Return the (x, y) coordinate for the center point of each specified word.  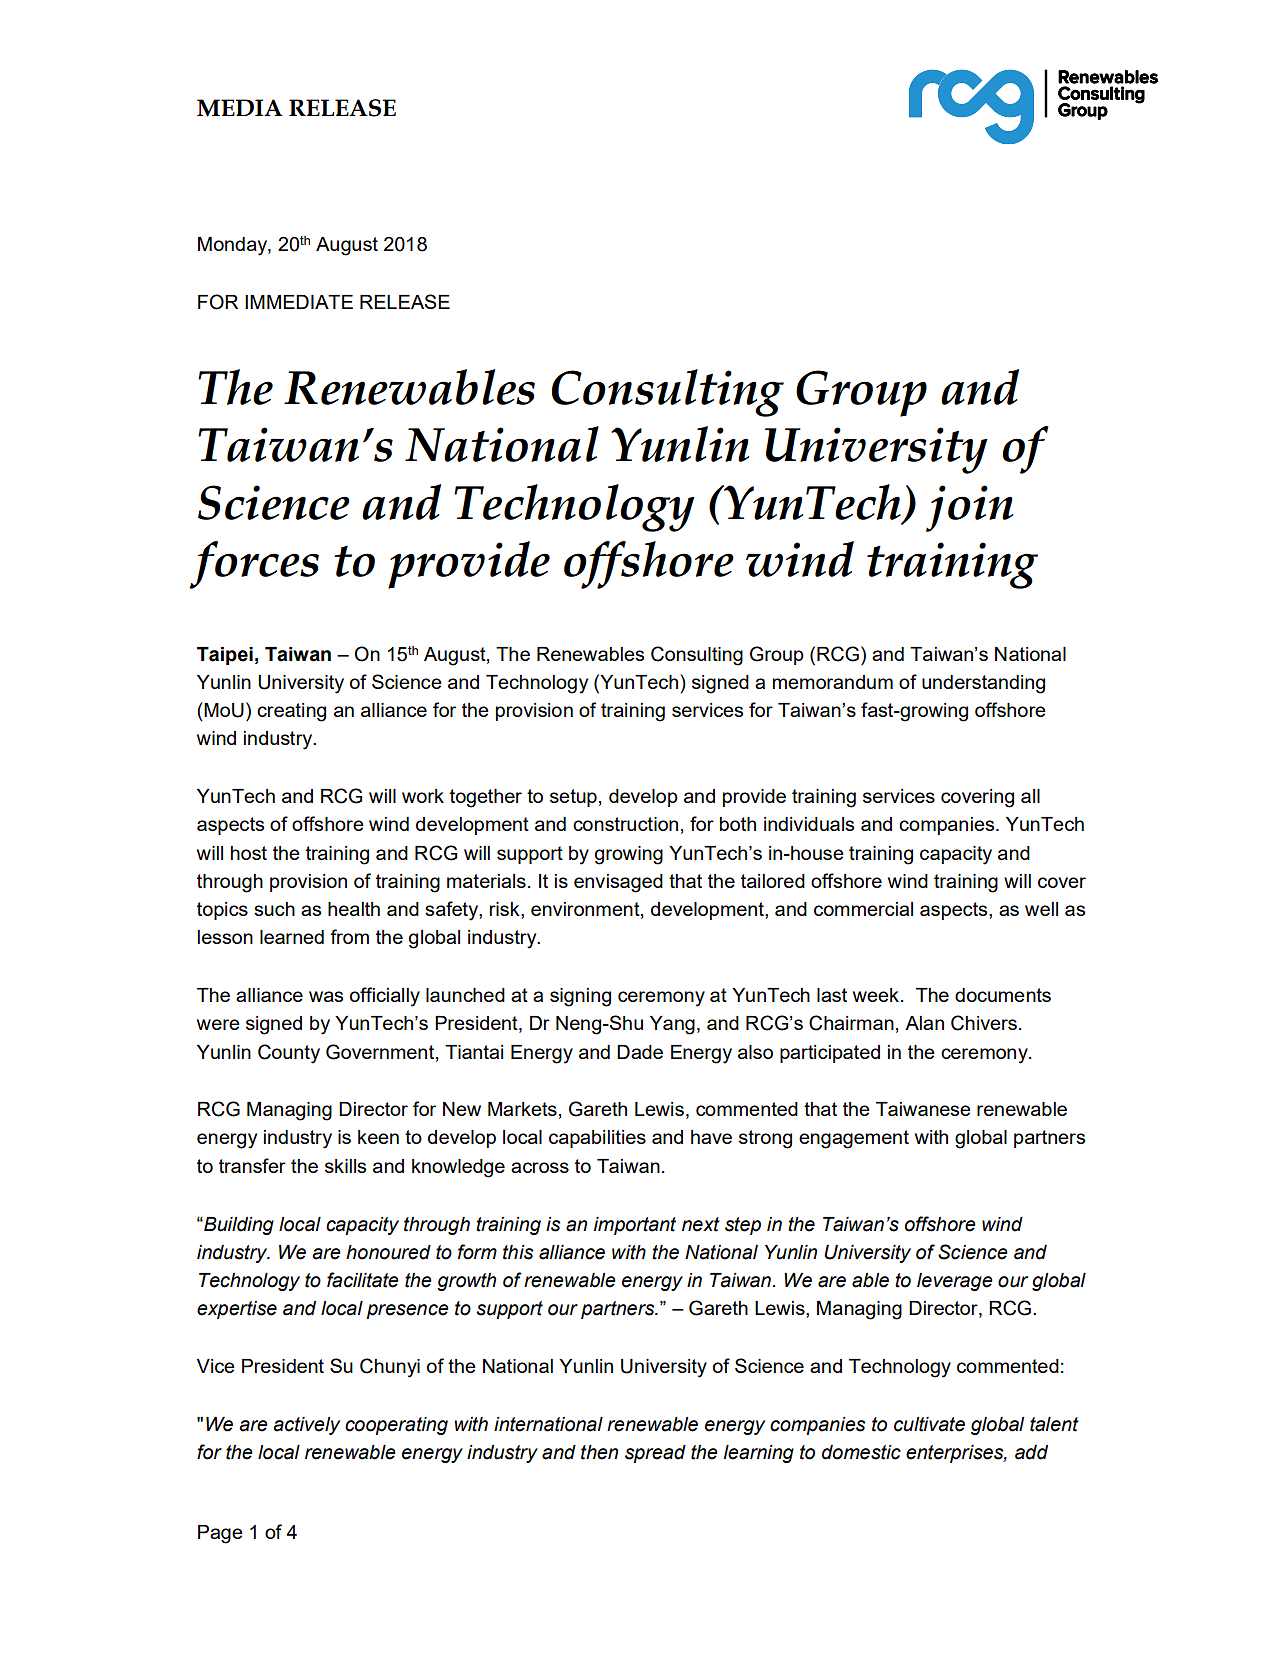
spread (655, 1454)
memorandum (833, 682)
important (635, 1226)
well (1041, 909)
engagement (854, 1139)
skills (345, 1166)
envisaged (618, 883)
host (249, 853)
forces (254, 565)
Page (220, 1534)
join (969, 508)
